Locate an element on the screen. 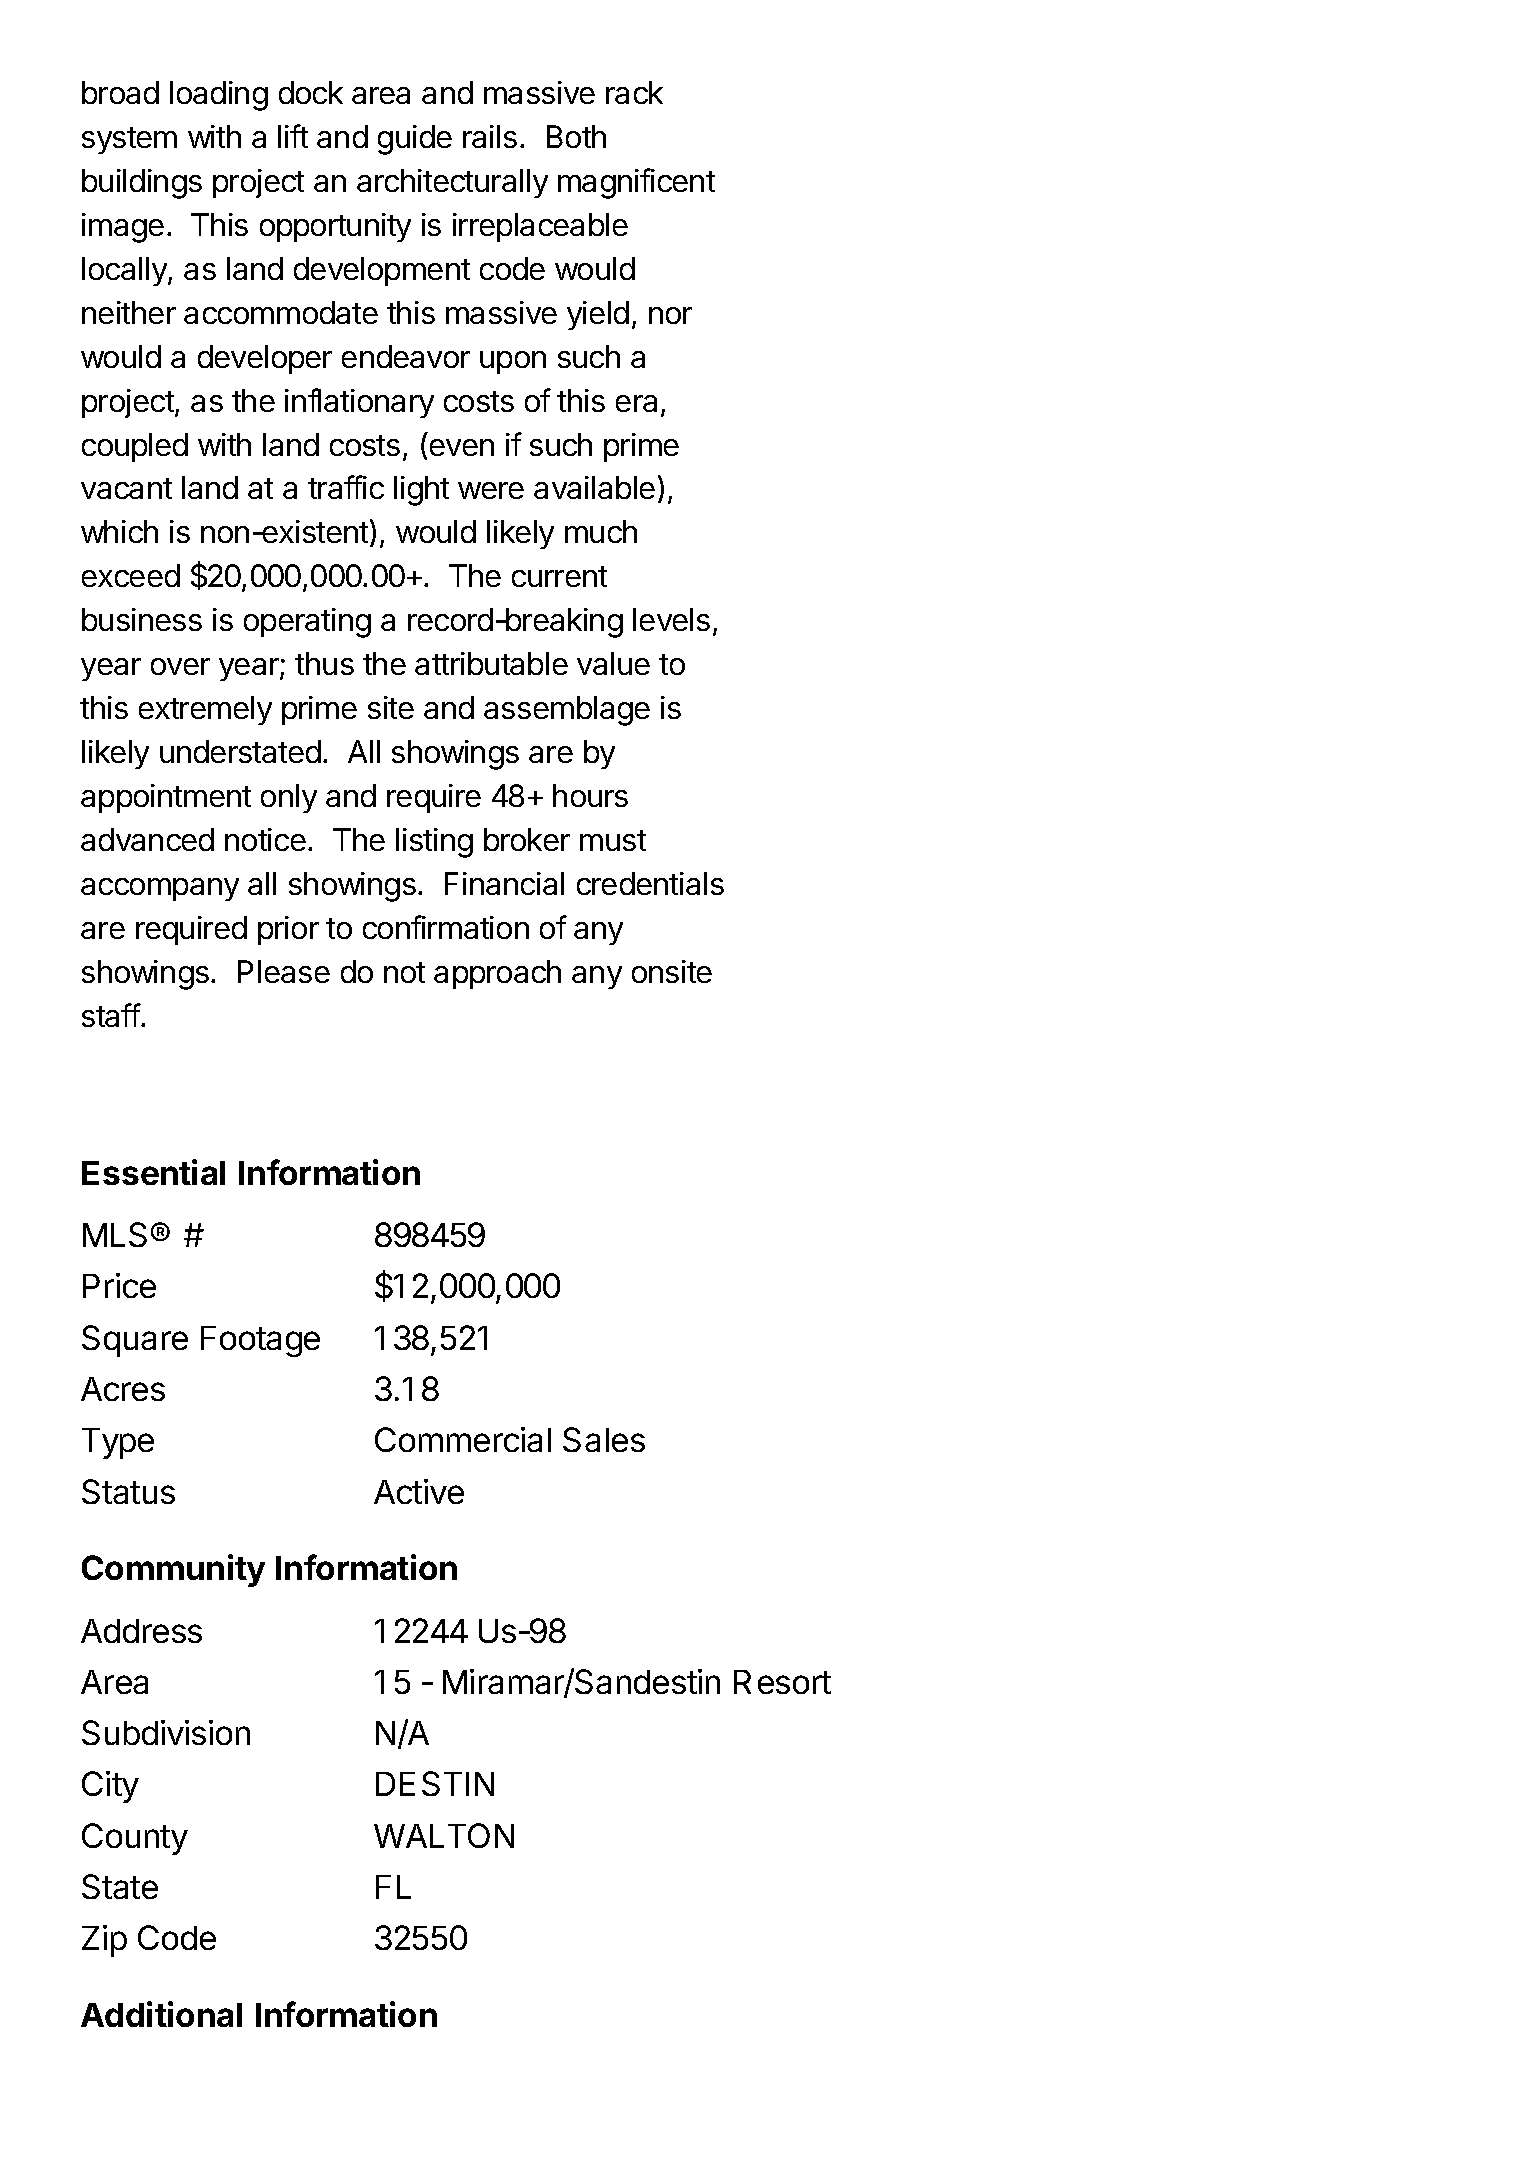  Additional is located at coordinates (161, 2014).
